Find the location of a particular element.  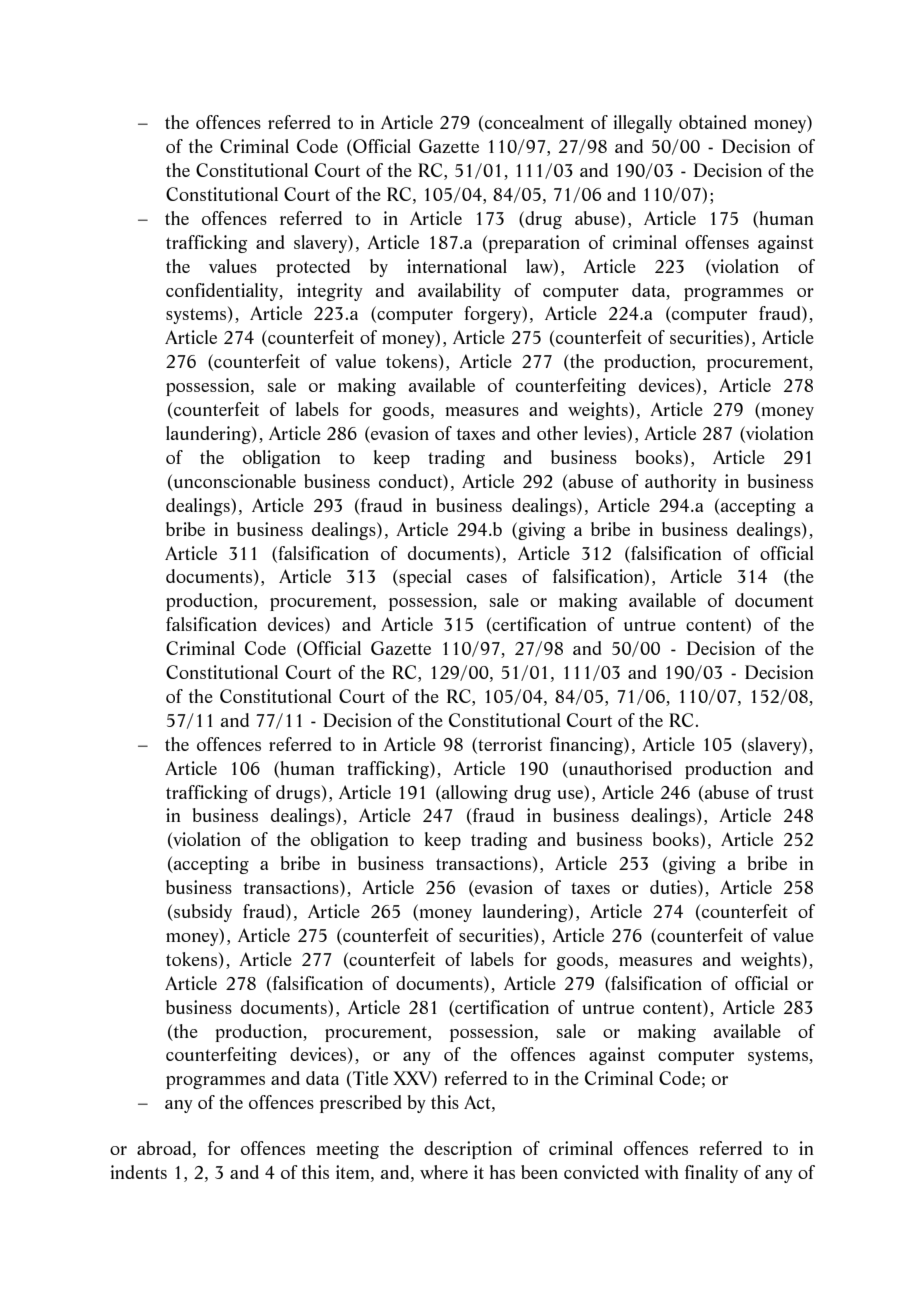

obtained is located at coordinates (713, 122).
